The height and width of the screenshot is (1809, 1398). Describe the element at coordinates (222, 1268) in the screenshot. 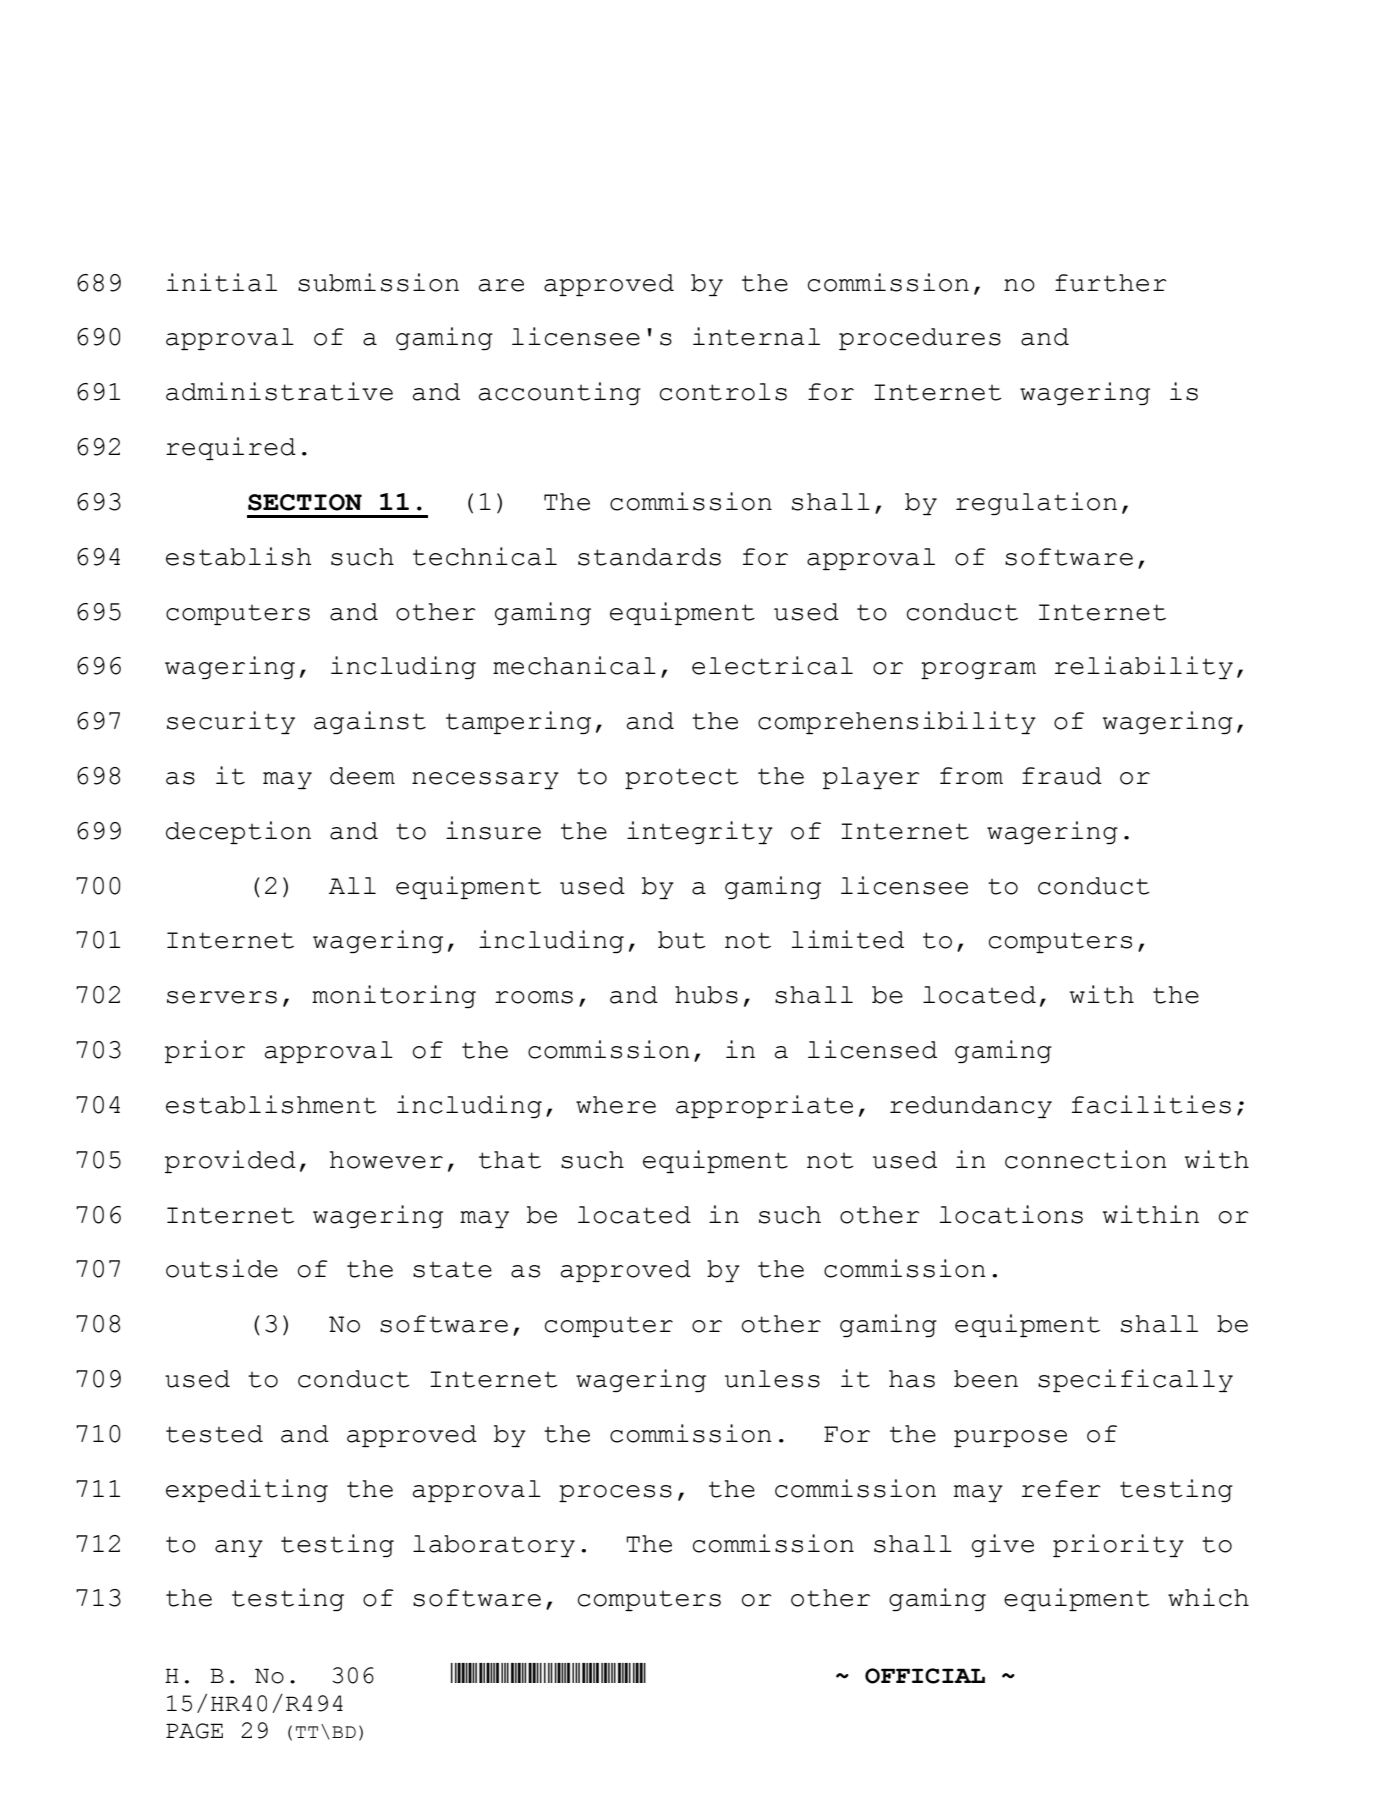

I see `outside` at that location.
